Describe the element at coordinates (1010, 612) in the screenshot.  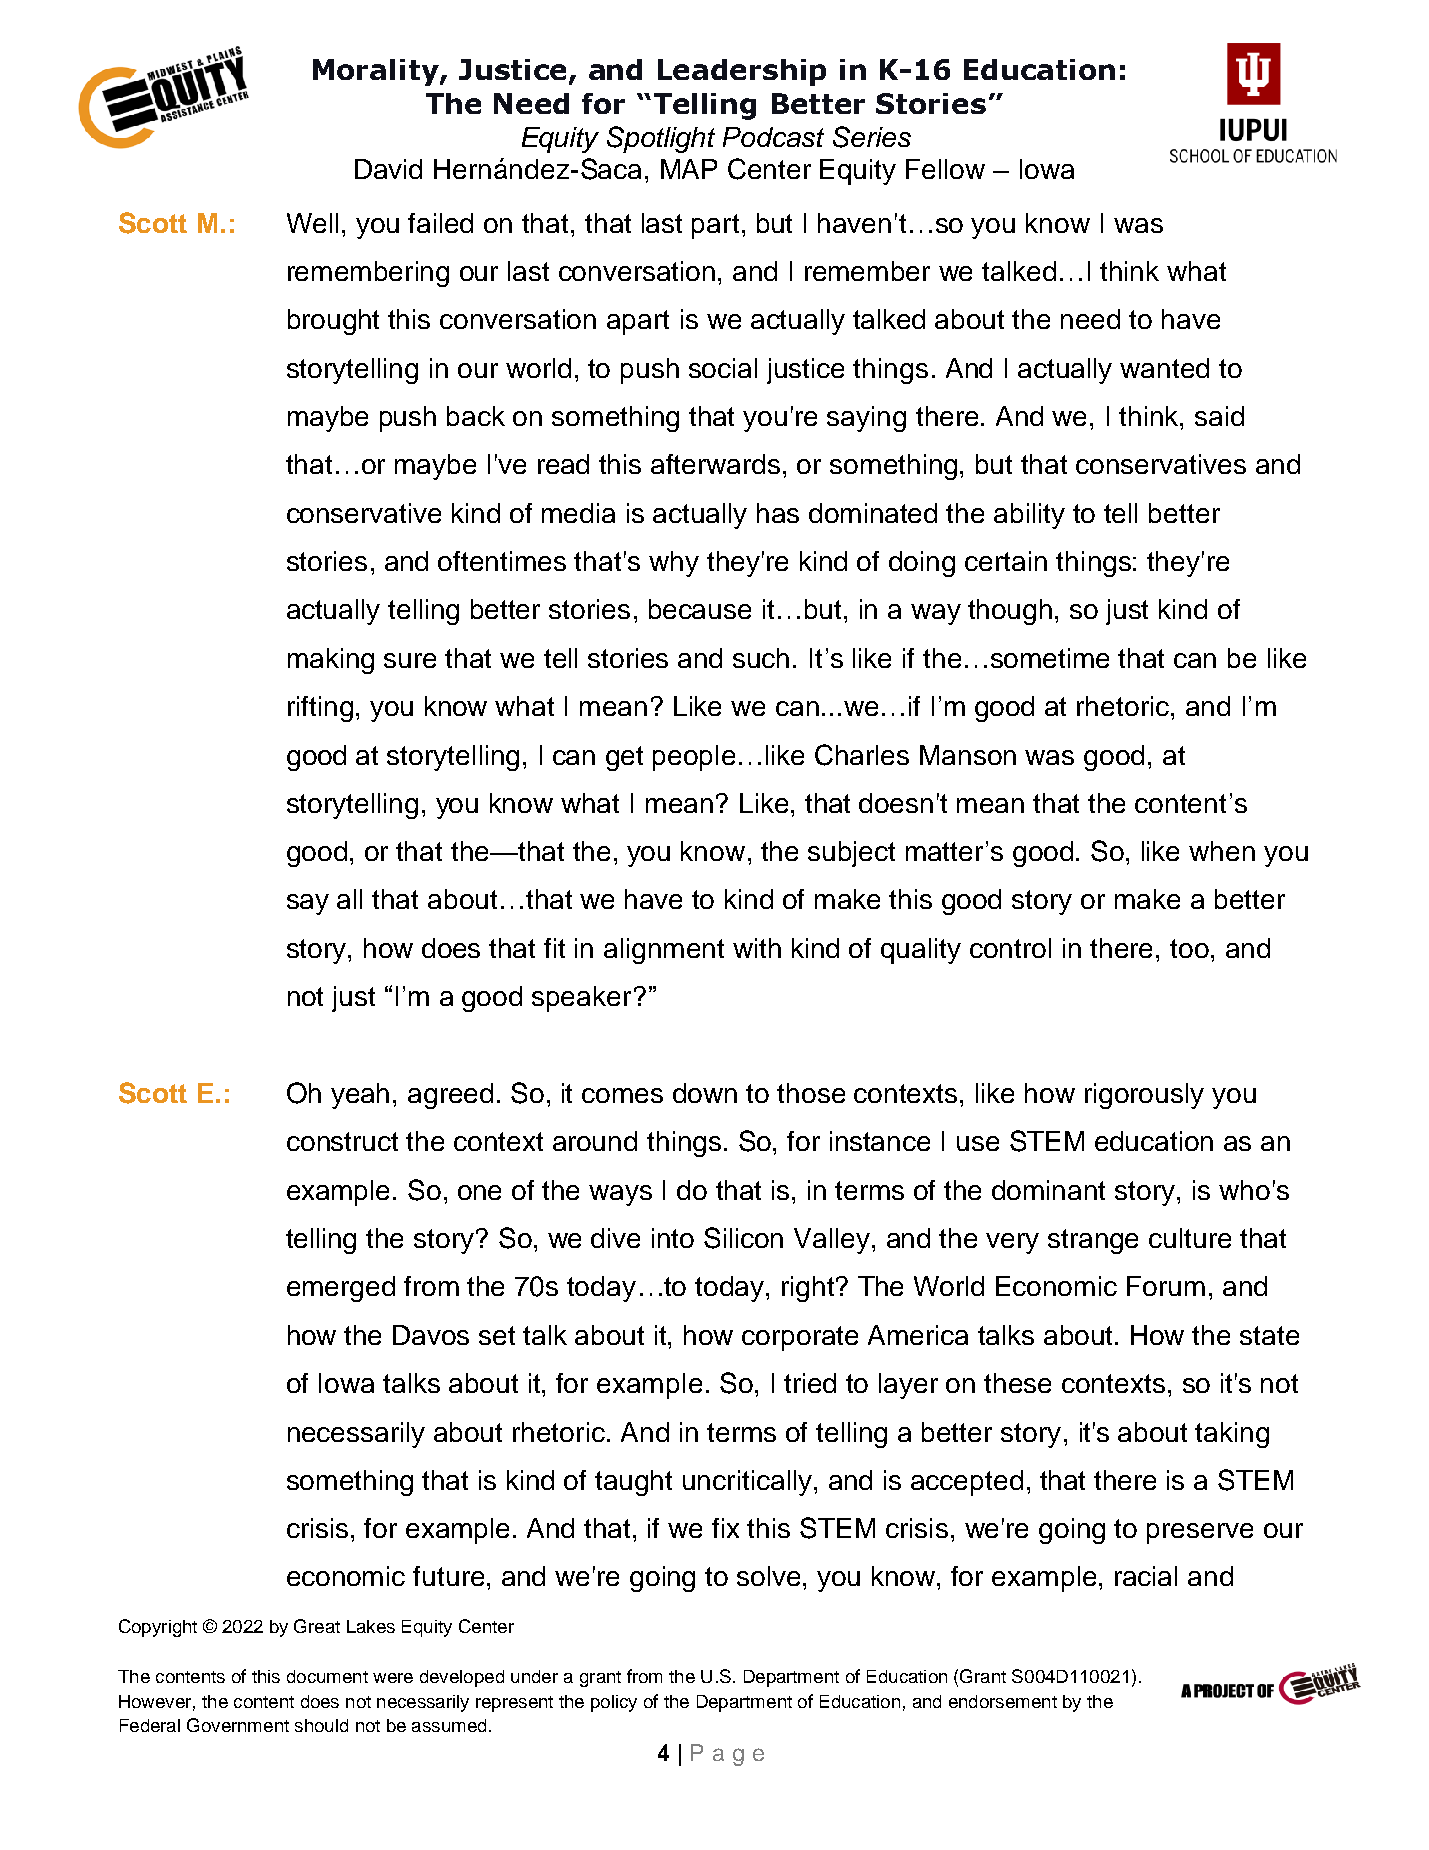
I see `though` at that location.
